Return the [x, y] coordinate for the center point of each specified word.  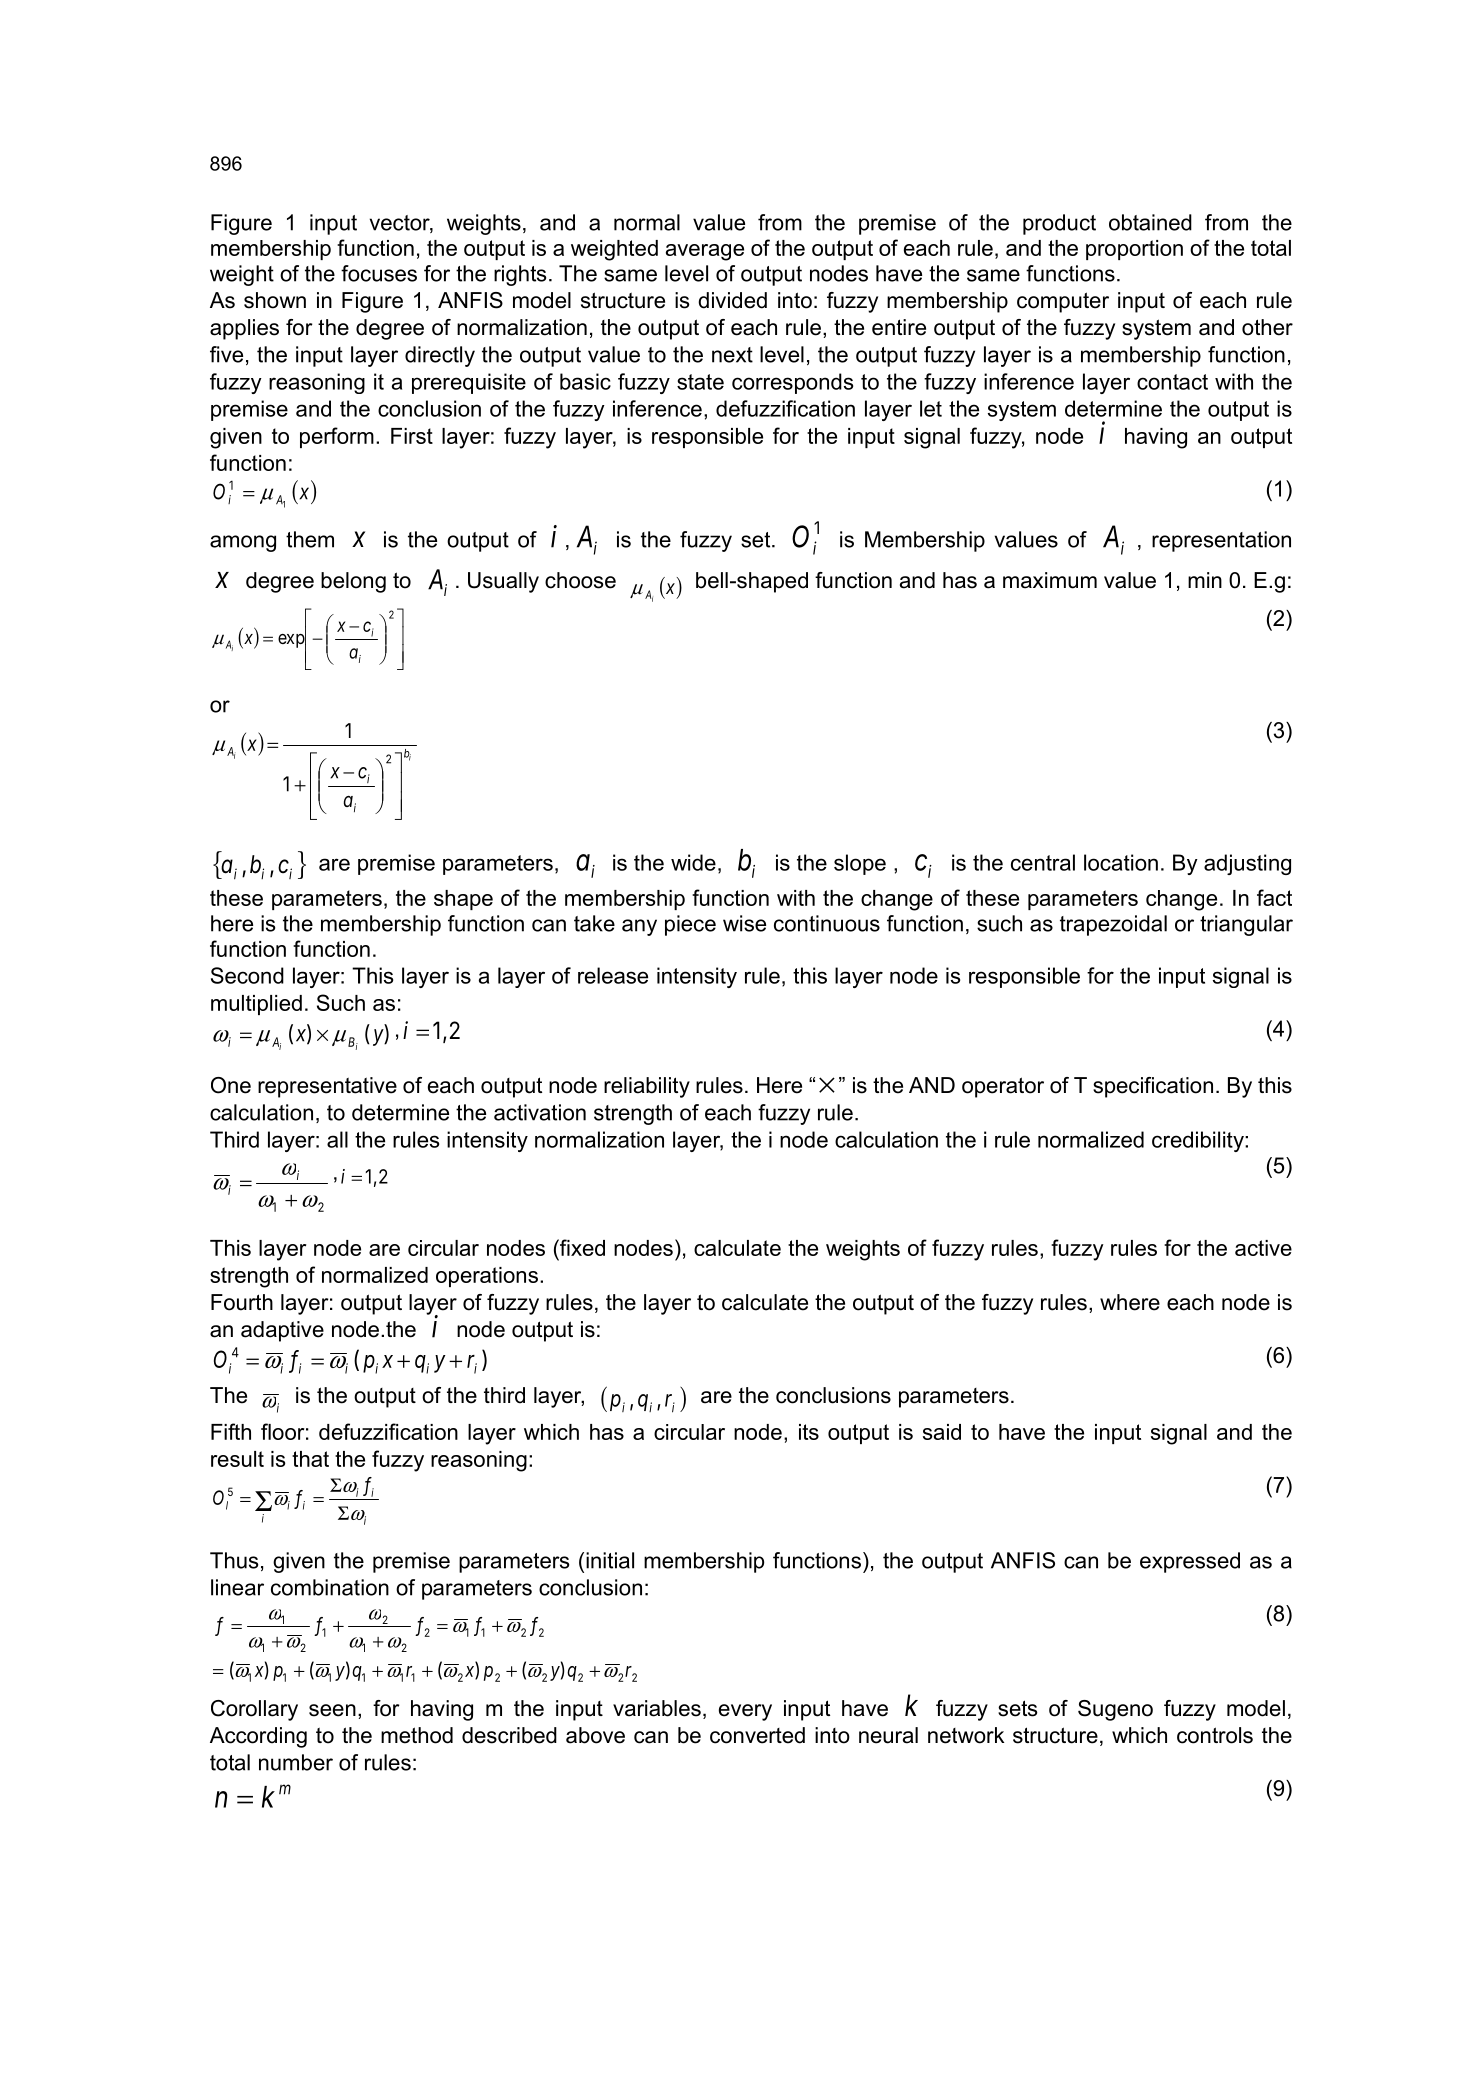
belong [353, 582]
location [1121, 862]
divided [732, 300]
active [1263, 1248]
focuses [379, 273]
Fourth [242, 1302]
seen [332, 1710]
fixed [581, 1247]
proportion [1134, 250]
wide [693, 862]
